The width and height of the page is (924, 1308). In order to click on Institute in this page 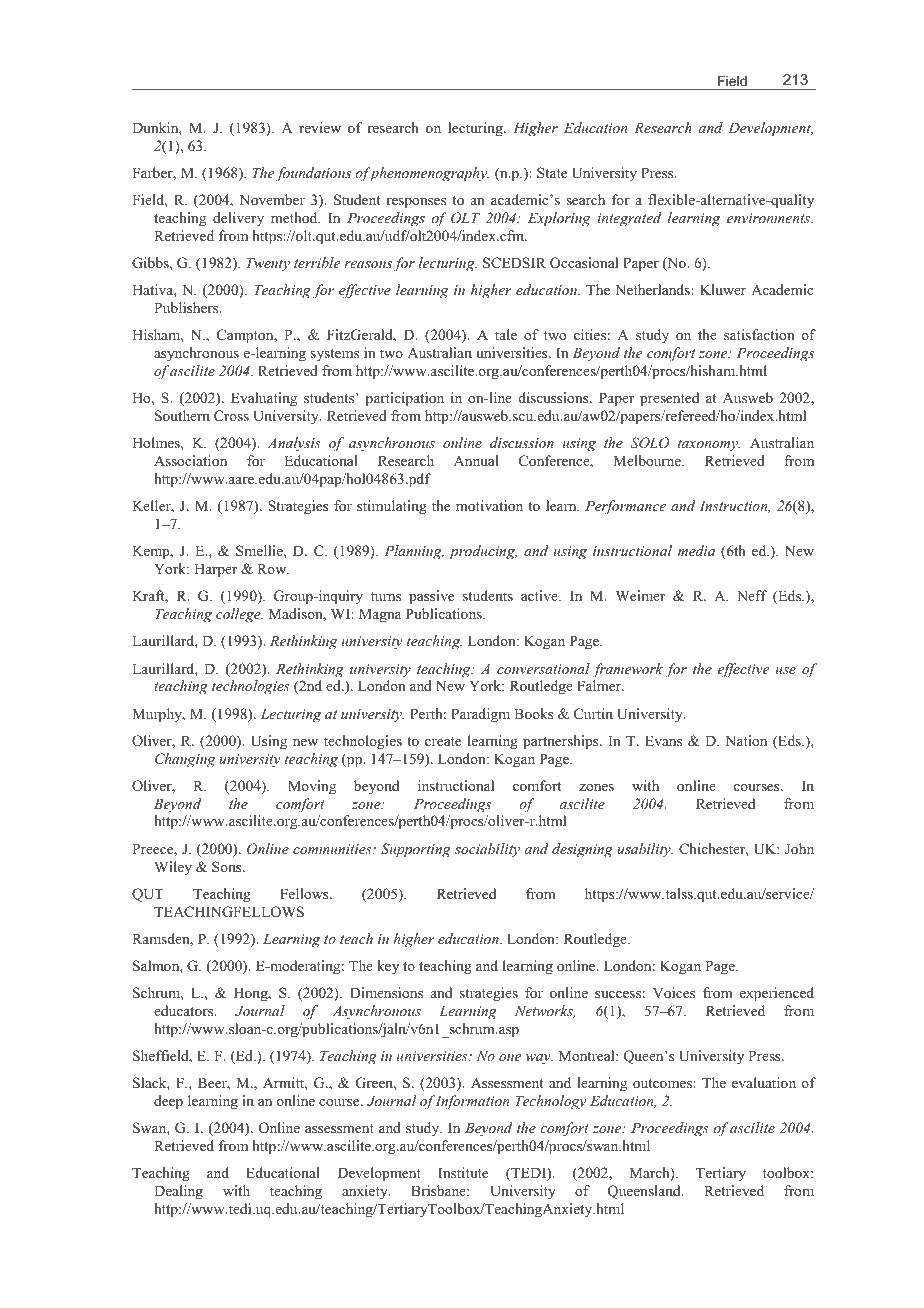, I will do `click(463, 1172)`.
